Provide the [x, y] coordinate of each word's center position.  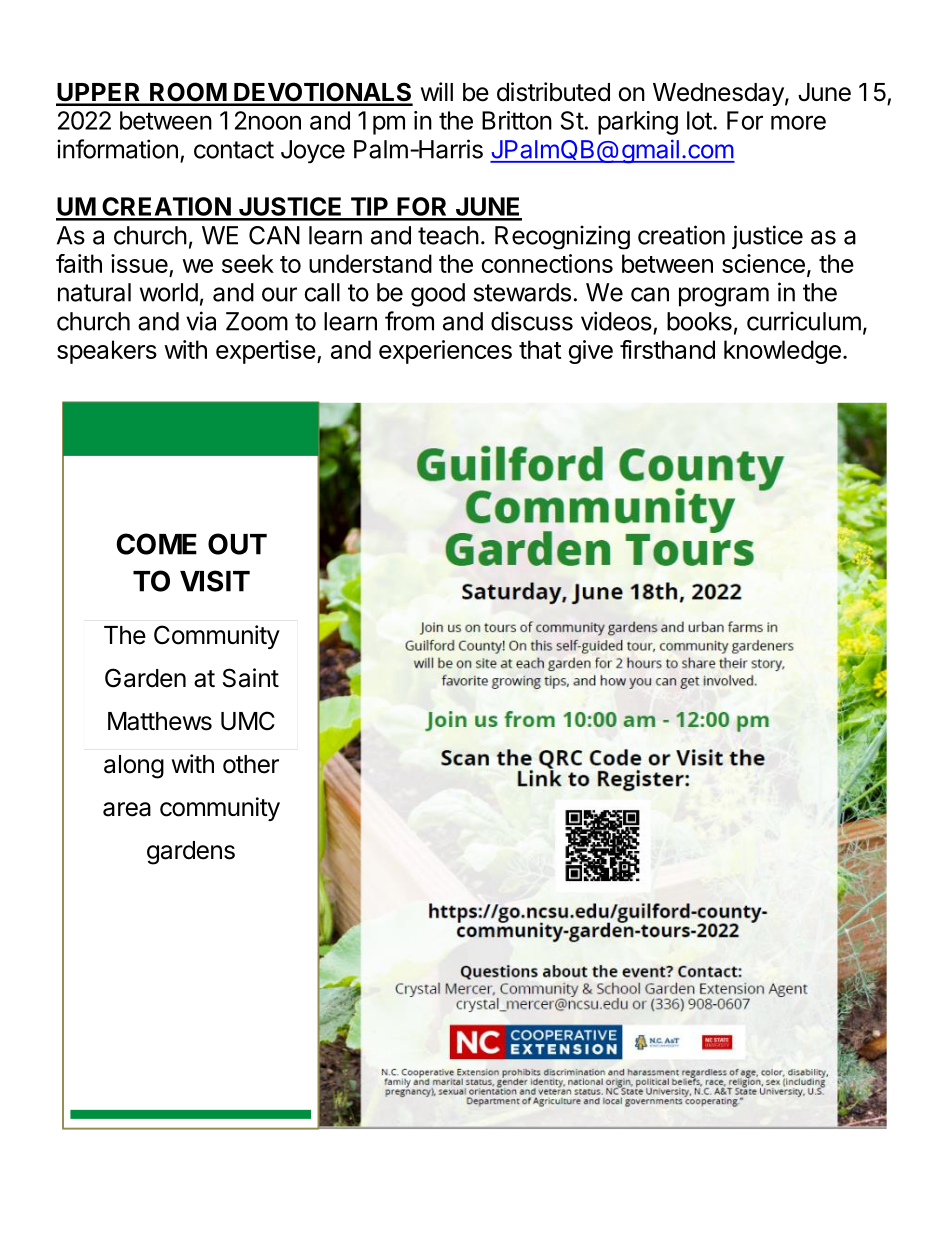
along [134, 767]
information [117, 149]
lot [699, 120]
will [437, 91]
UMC [248, 721]
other [251, 764]
